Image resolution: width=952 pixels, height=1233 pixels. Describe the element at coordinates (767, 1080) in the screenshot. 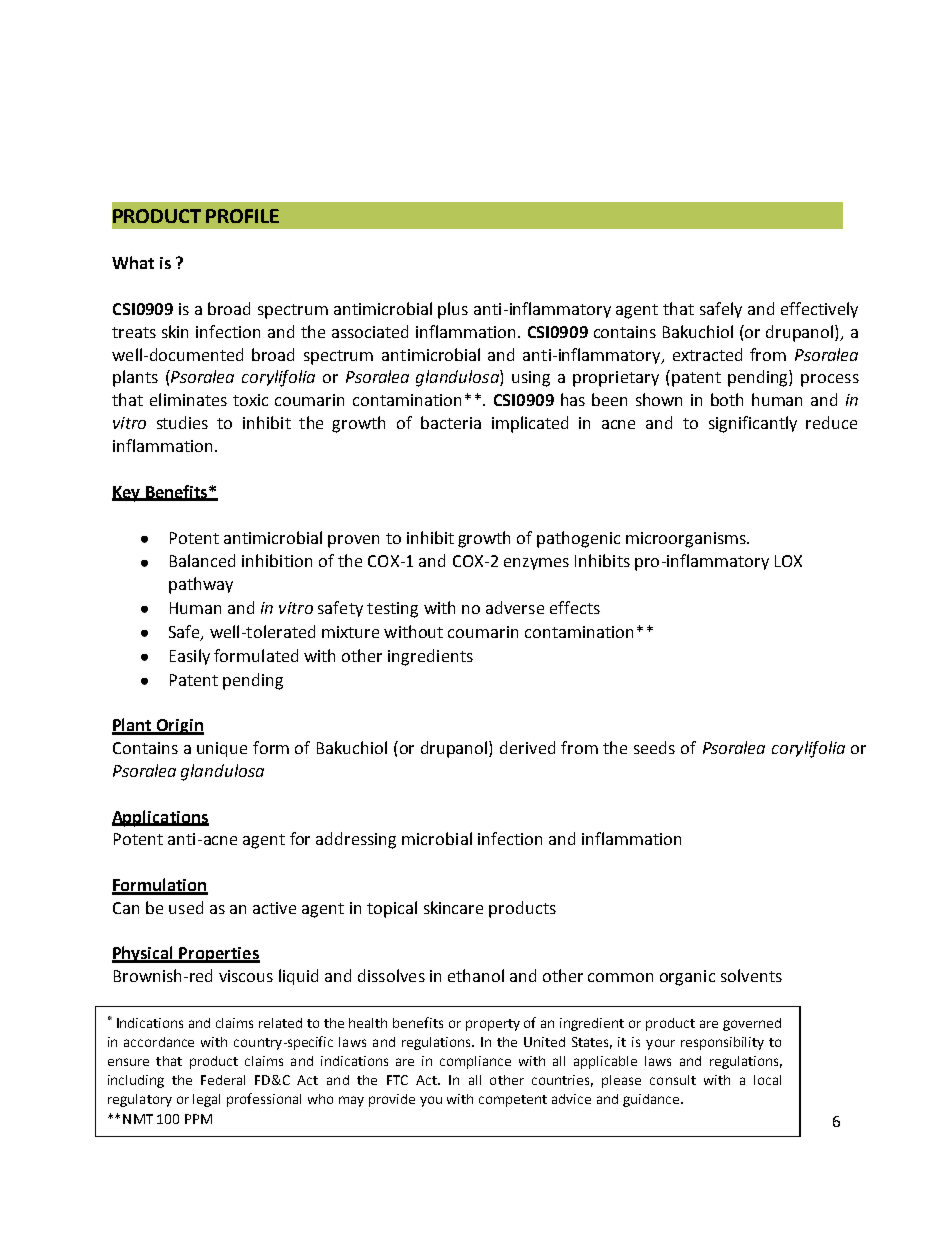

I see `local` at that location.
